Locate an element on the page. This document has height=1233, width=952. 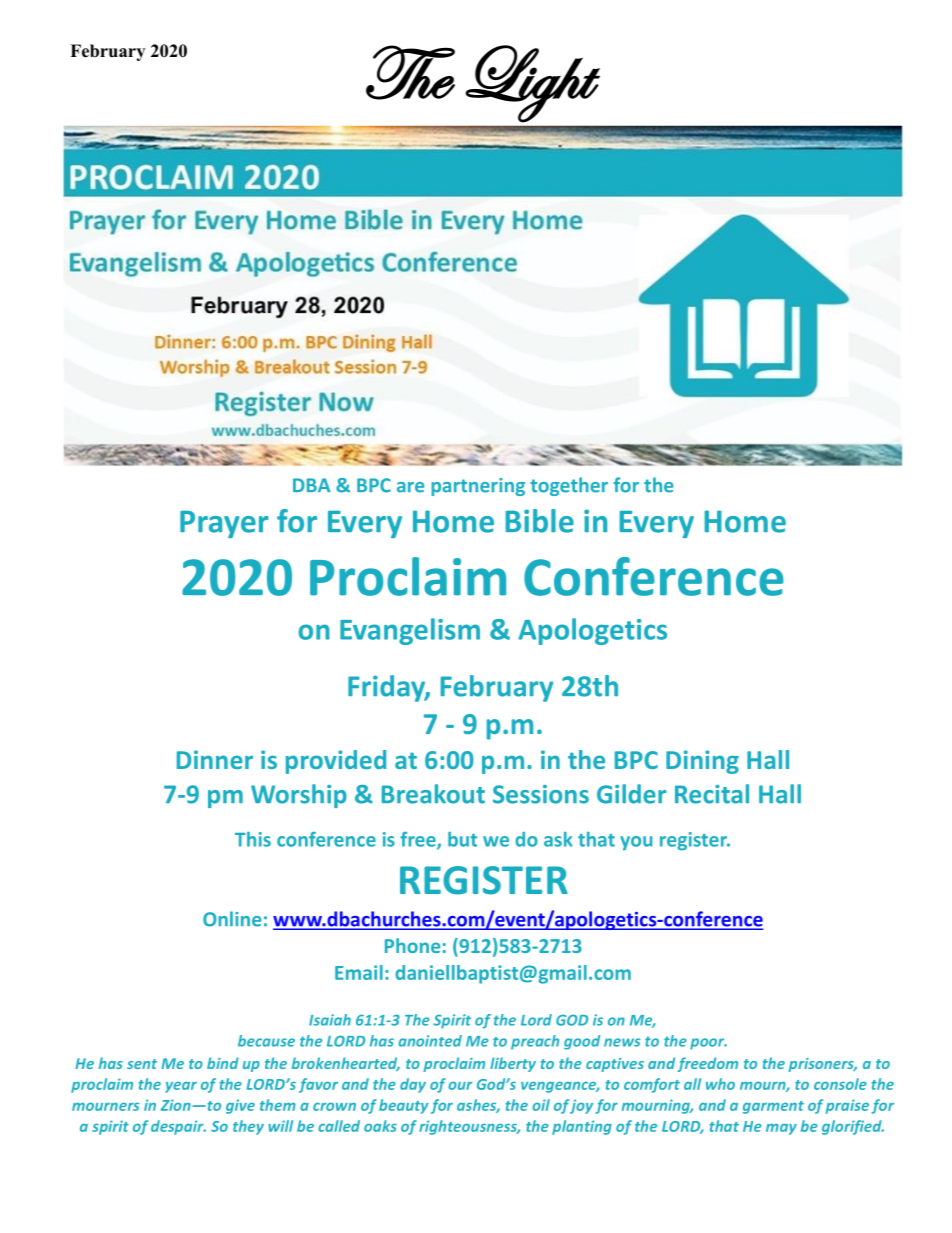
Bible is located at coordinates (539, 521).
